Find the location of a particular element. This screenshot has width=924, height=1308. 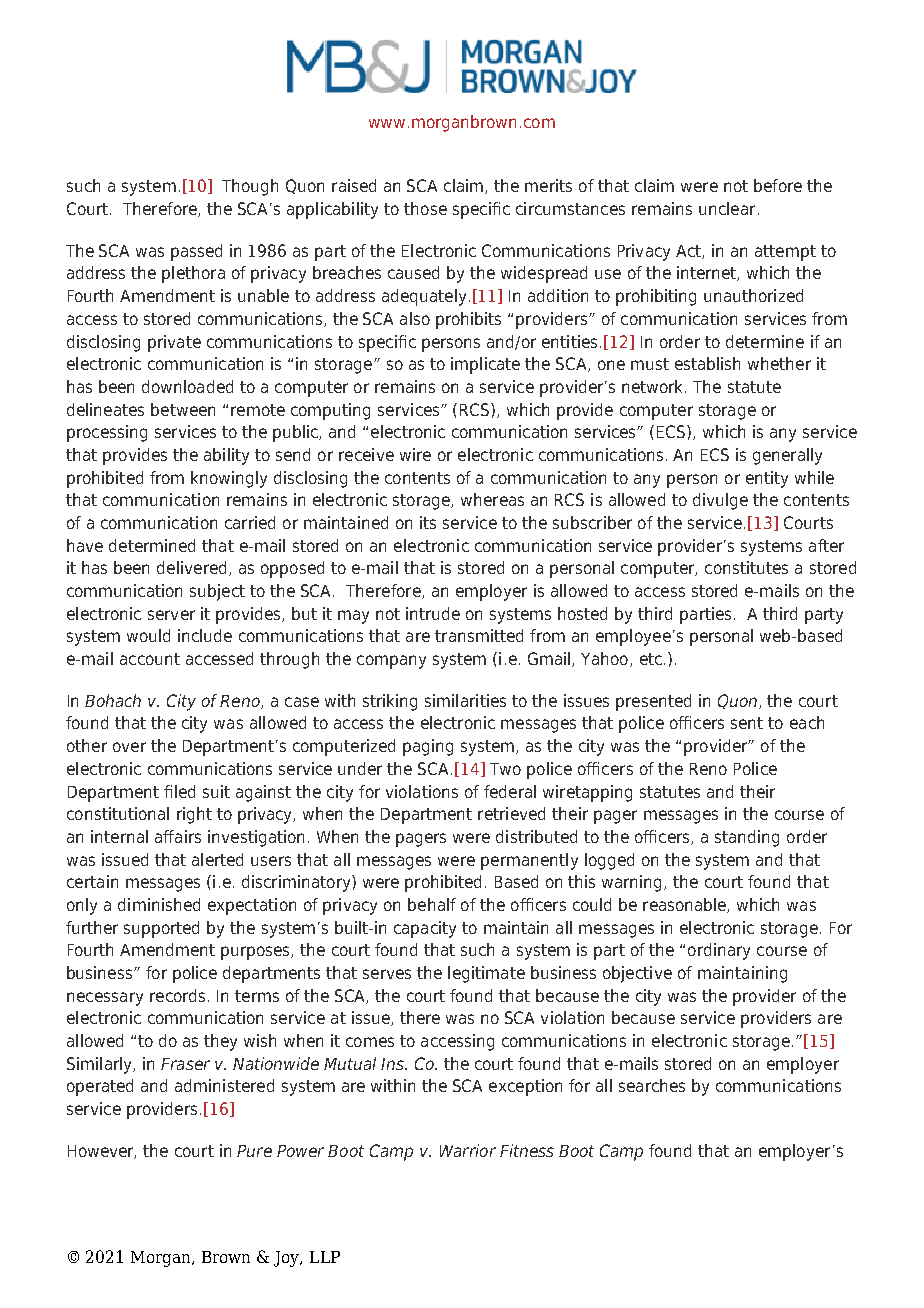

Warrior is located at coordinates (468, 1150).
